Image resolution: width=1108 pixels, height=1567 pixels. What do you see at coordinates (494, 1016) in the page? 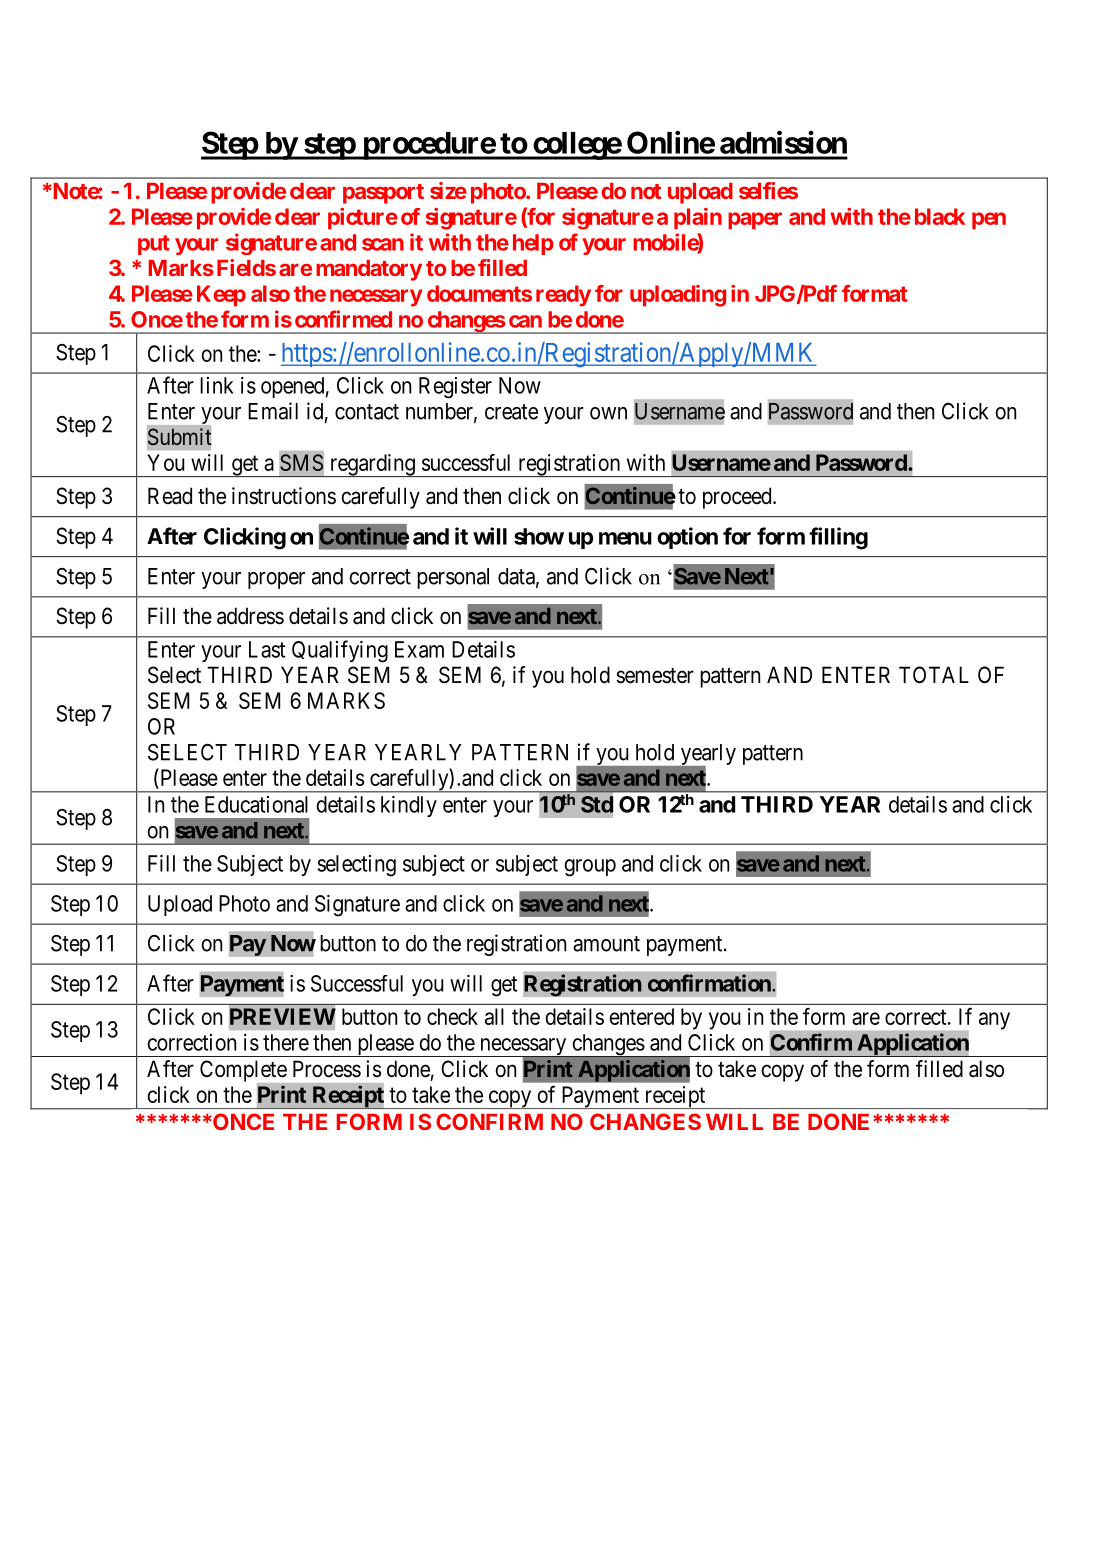
I see `all` at bounding box center [494, 1016].
